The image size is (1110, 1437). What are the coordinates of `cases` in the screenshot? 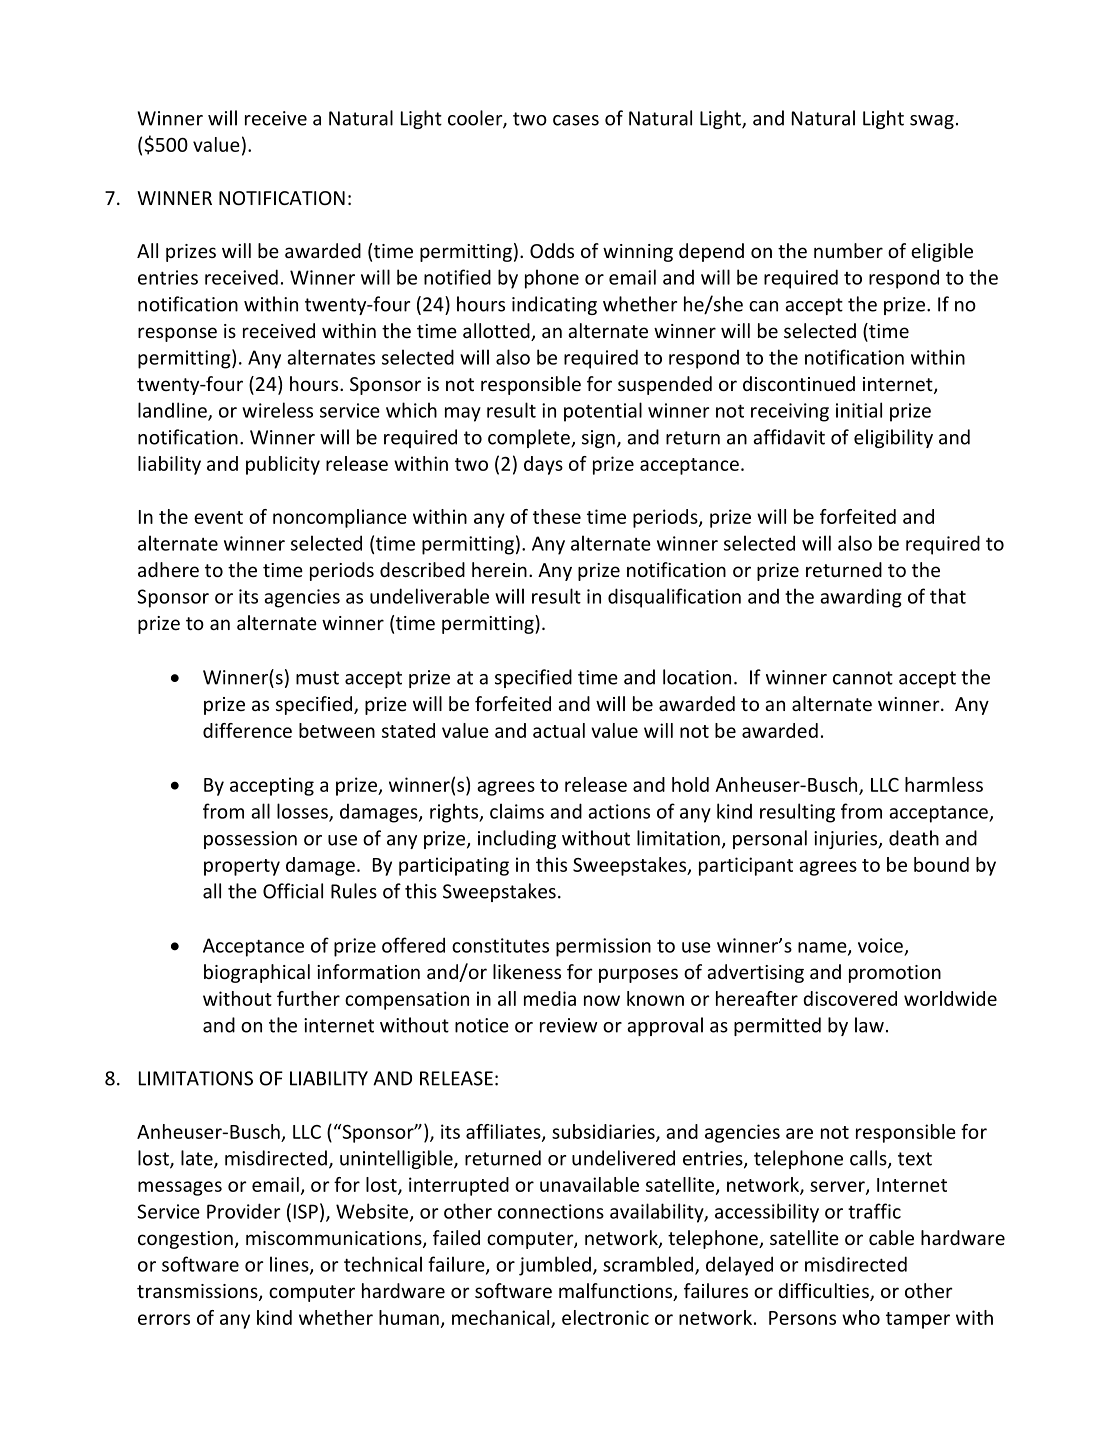 It's located at (576, 120).
